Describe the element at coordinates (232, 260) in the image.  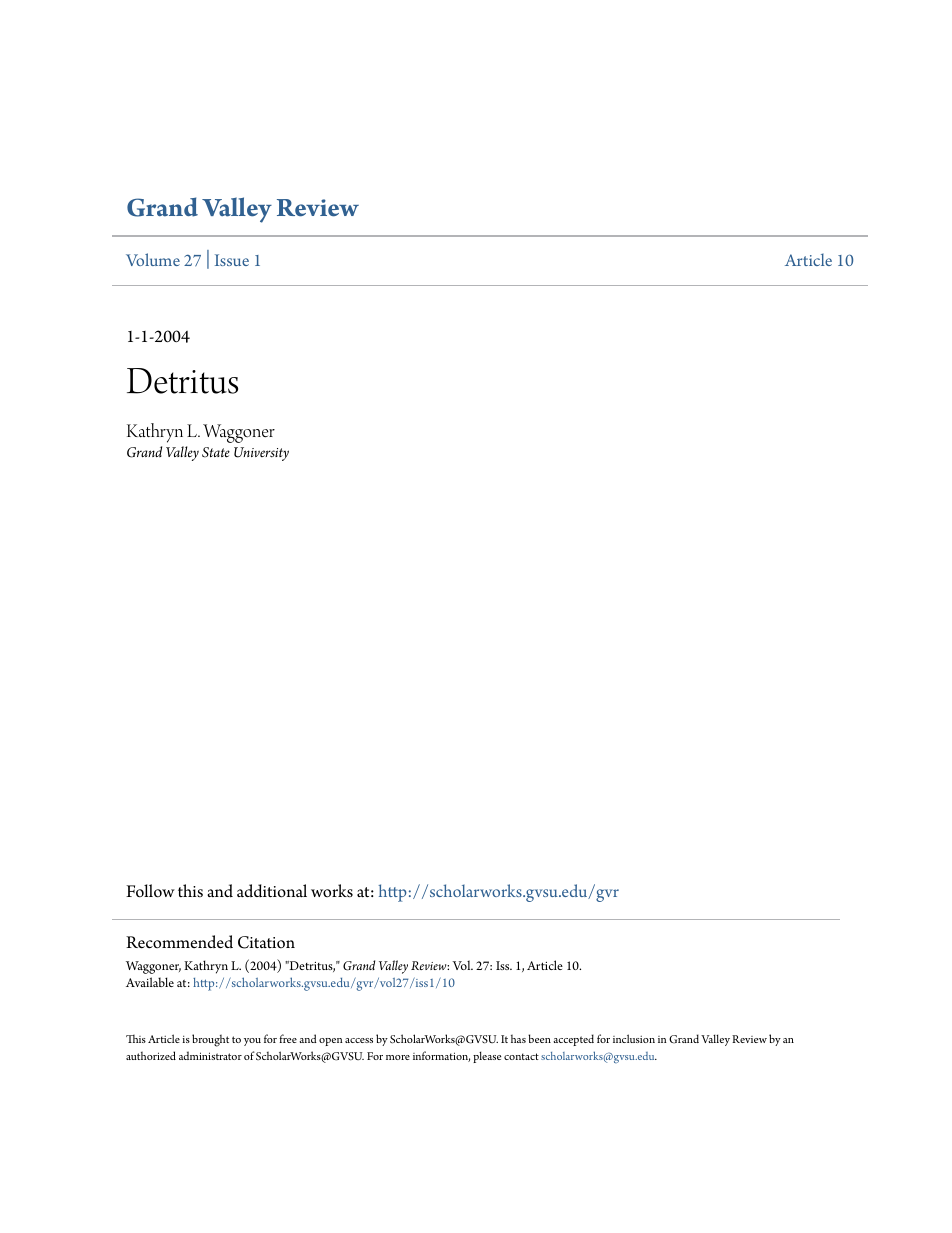
I see `Issue` at that location.
